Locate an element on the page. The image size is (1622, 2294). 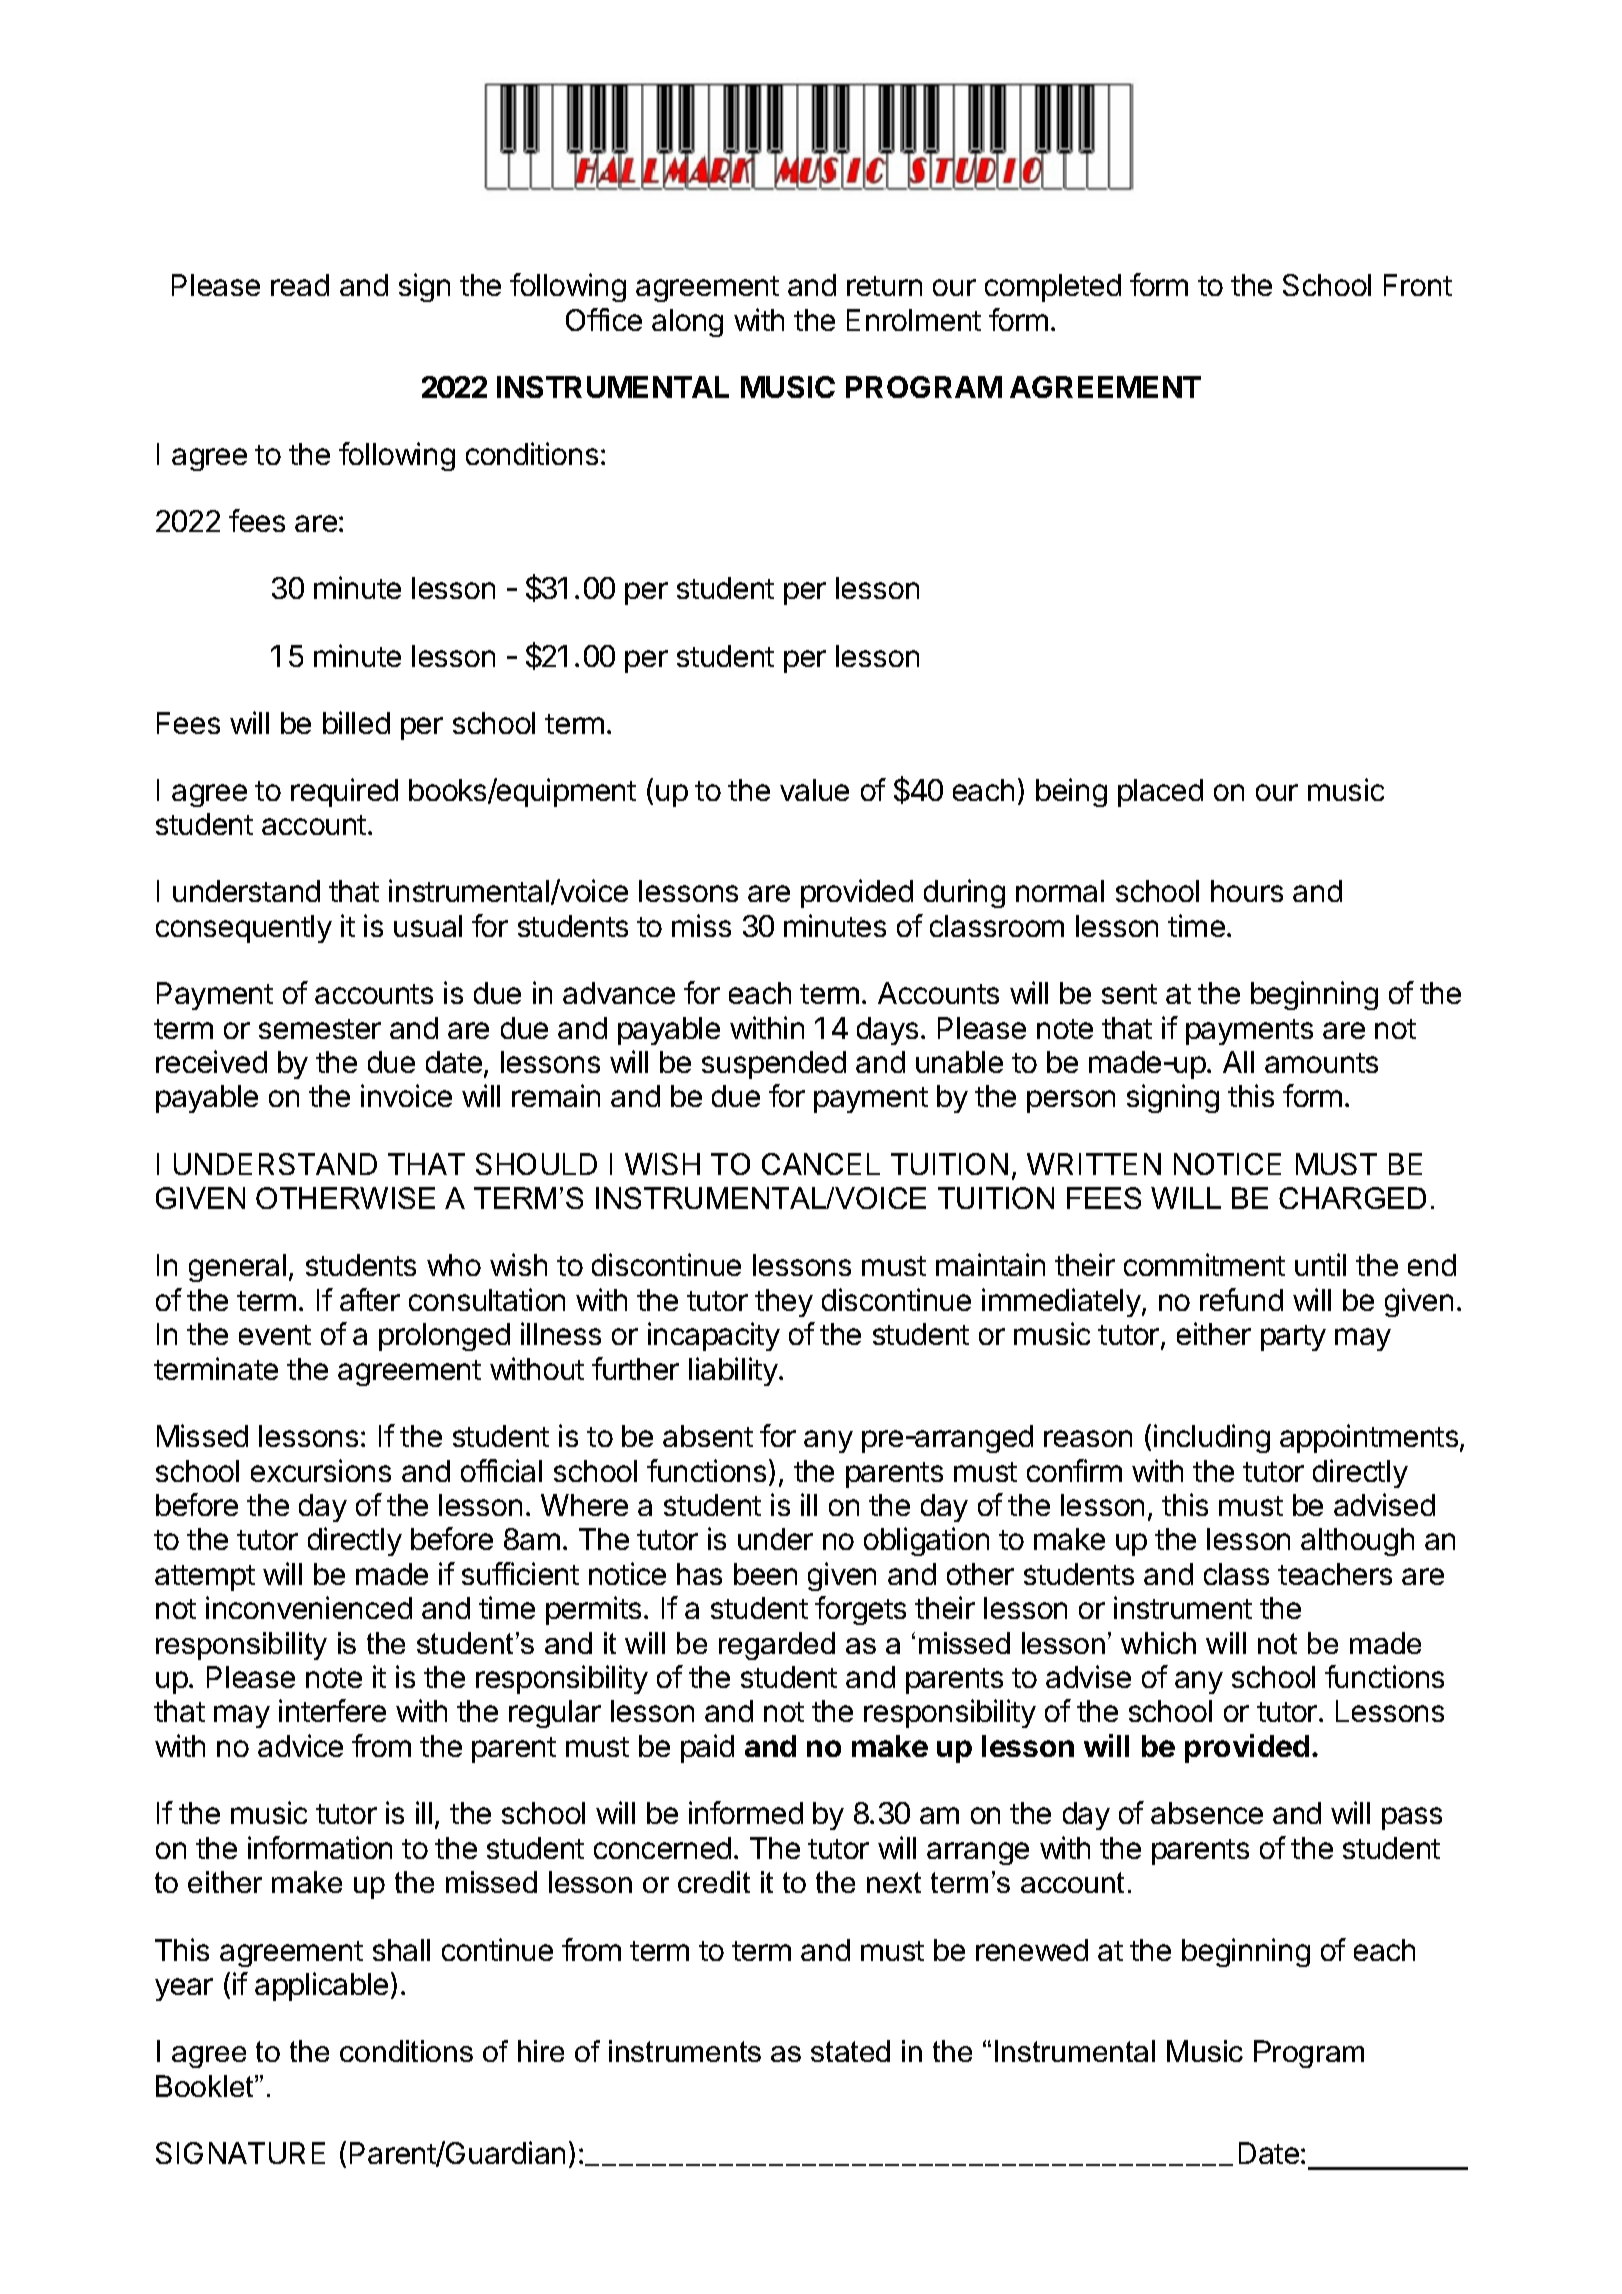
applicable is located at coordinates (321, 1986).
